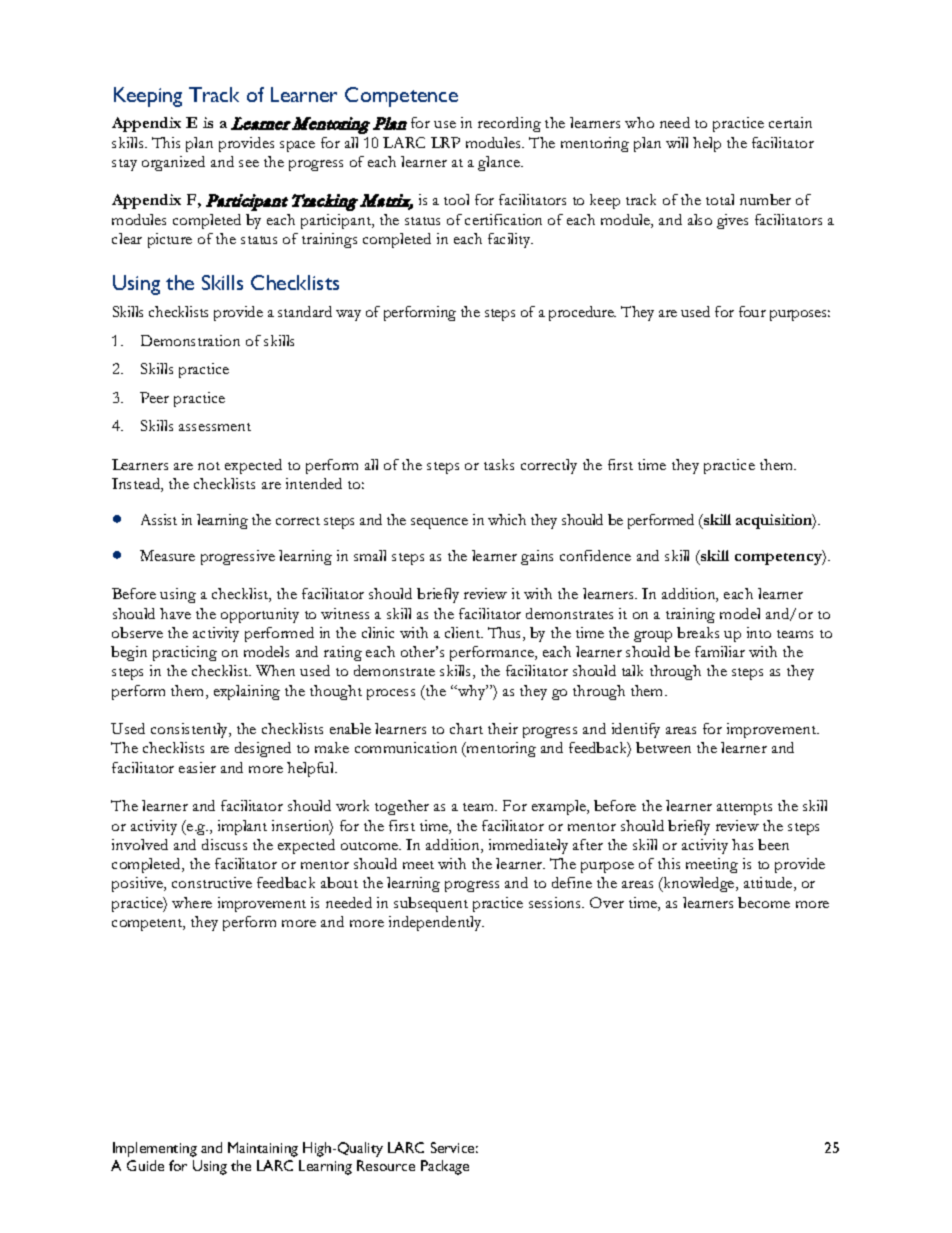  Describe the element at coordinates (173, 163) in the page. I see `organized` at that location.
